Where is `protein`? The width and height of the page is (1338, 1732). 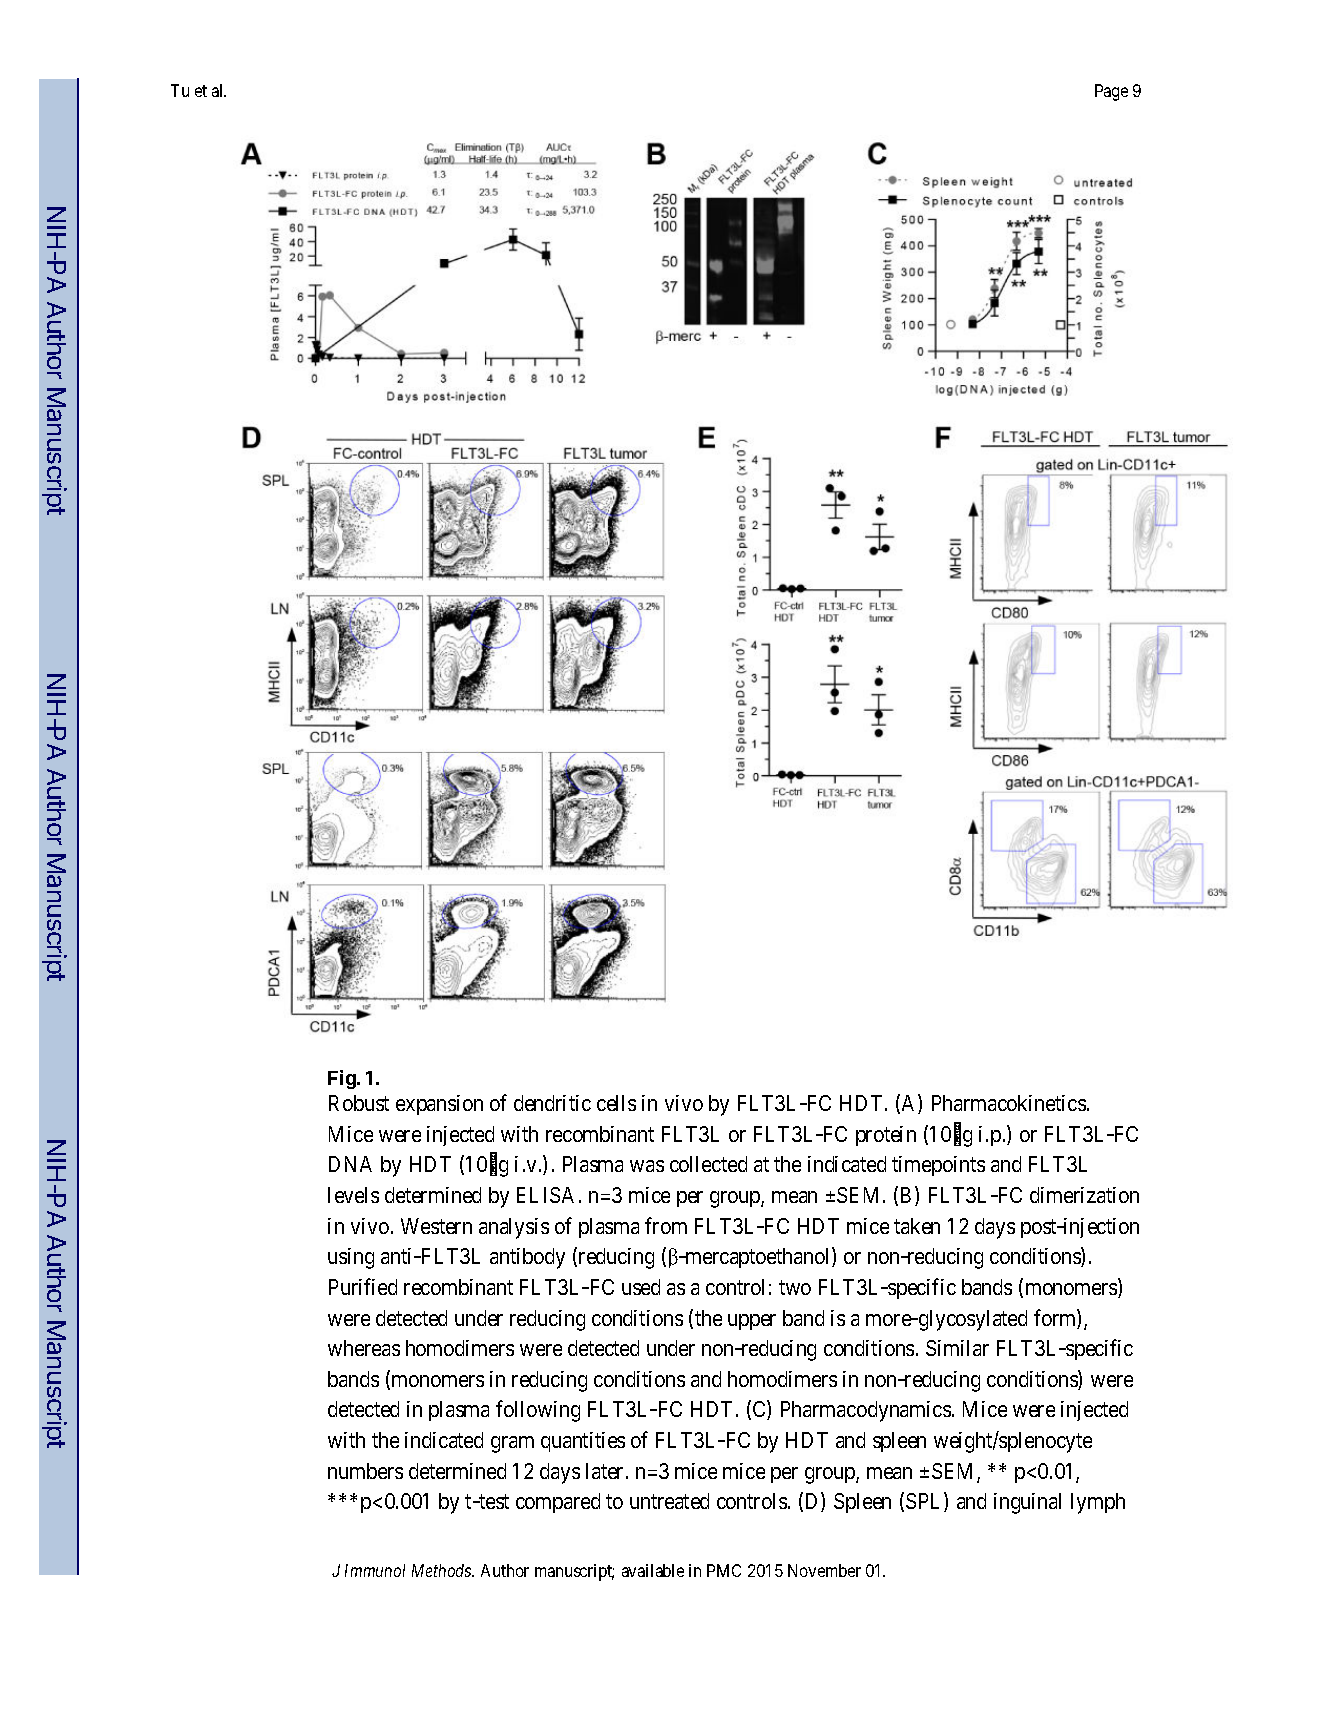
protein is located at coordinates (886, 1136).
